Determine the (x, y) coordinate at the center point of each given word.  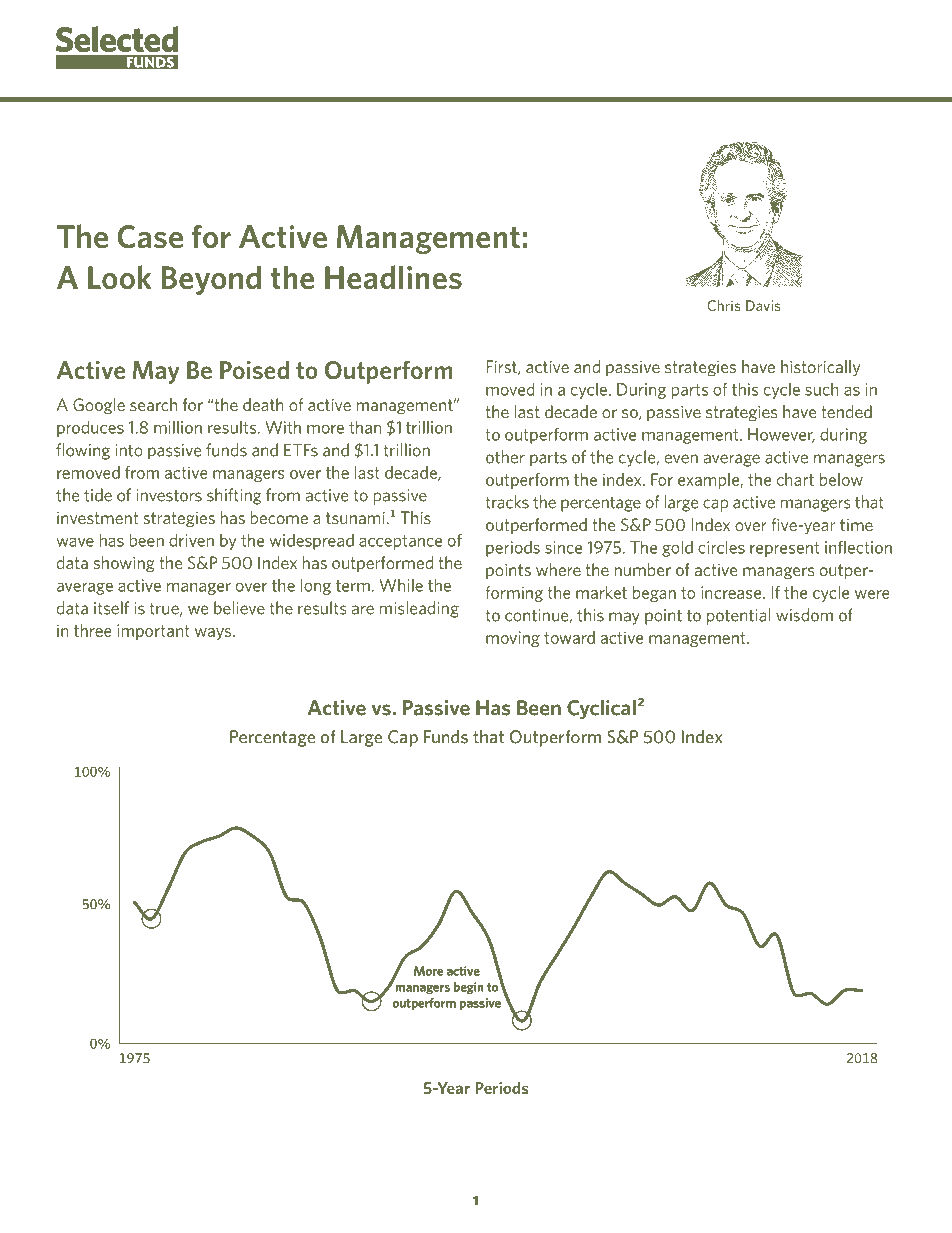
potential (738, 616)
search (153, 404)
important (153, 632)
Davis (763, 305)
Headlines (393, 277)
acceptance (400, 542)
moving (513, 639)
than (365, 427)
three (93, 630)
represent (784, 549)
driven (191, 540)
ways (214, 634)
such (822, 389)
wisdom (804, 615)
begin (469, 988)
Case (150, 237)
